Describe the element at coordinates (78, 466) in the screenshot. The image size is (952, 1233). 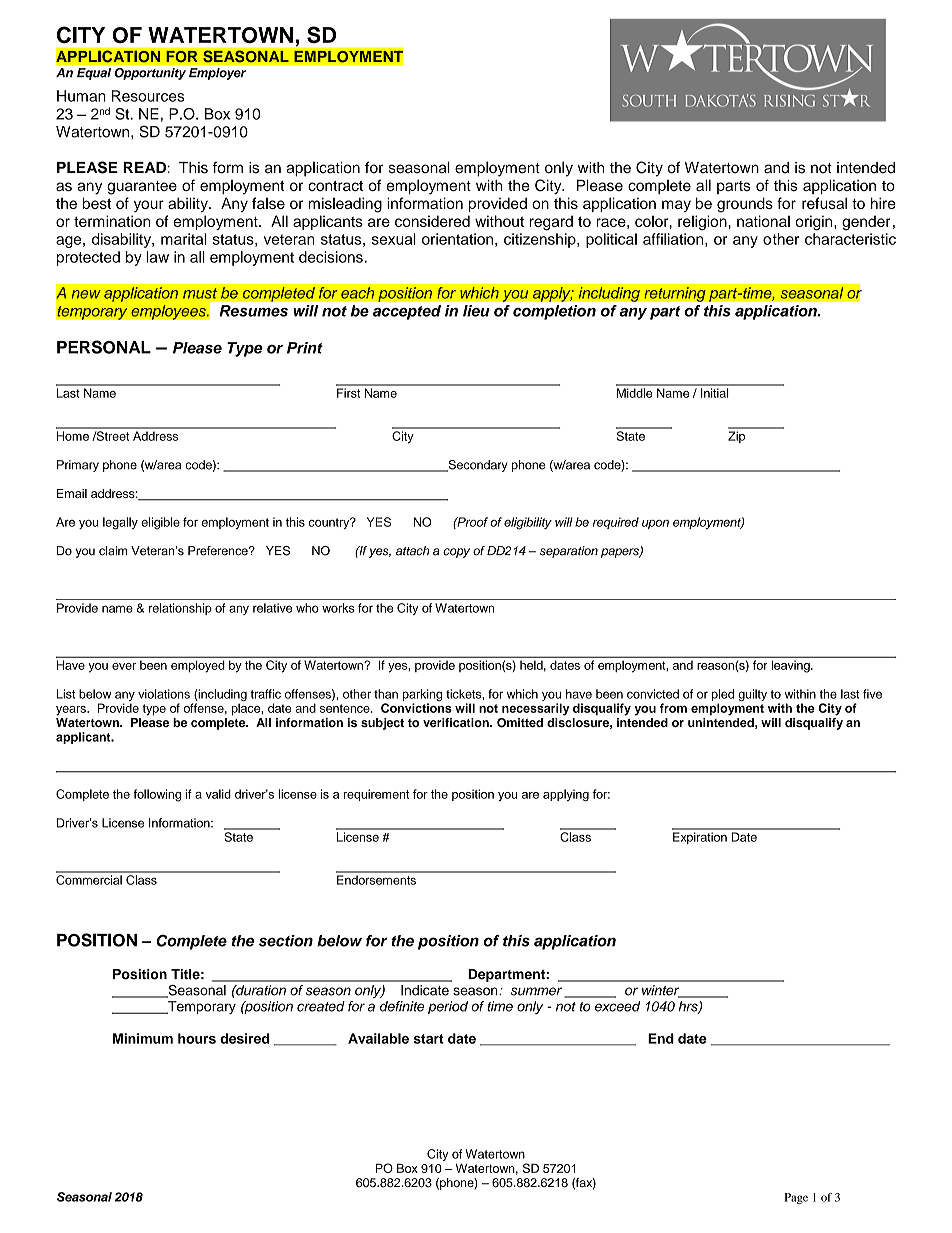
I see `Primary` at that location.
